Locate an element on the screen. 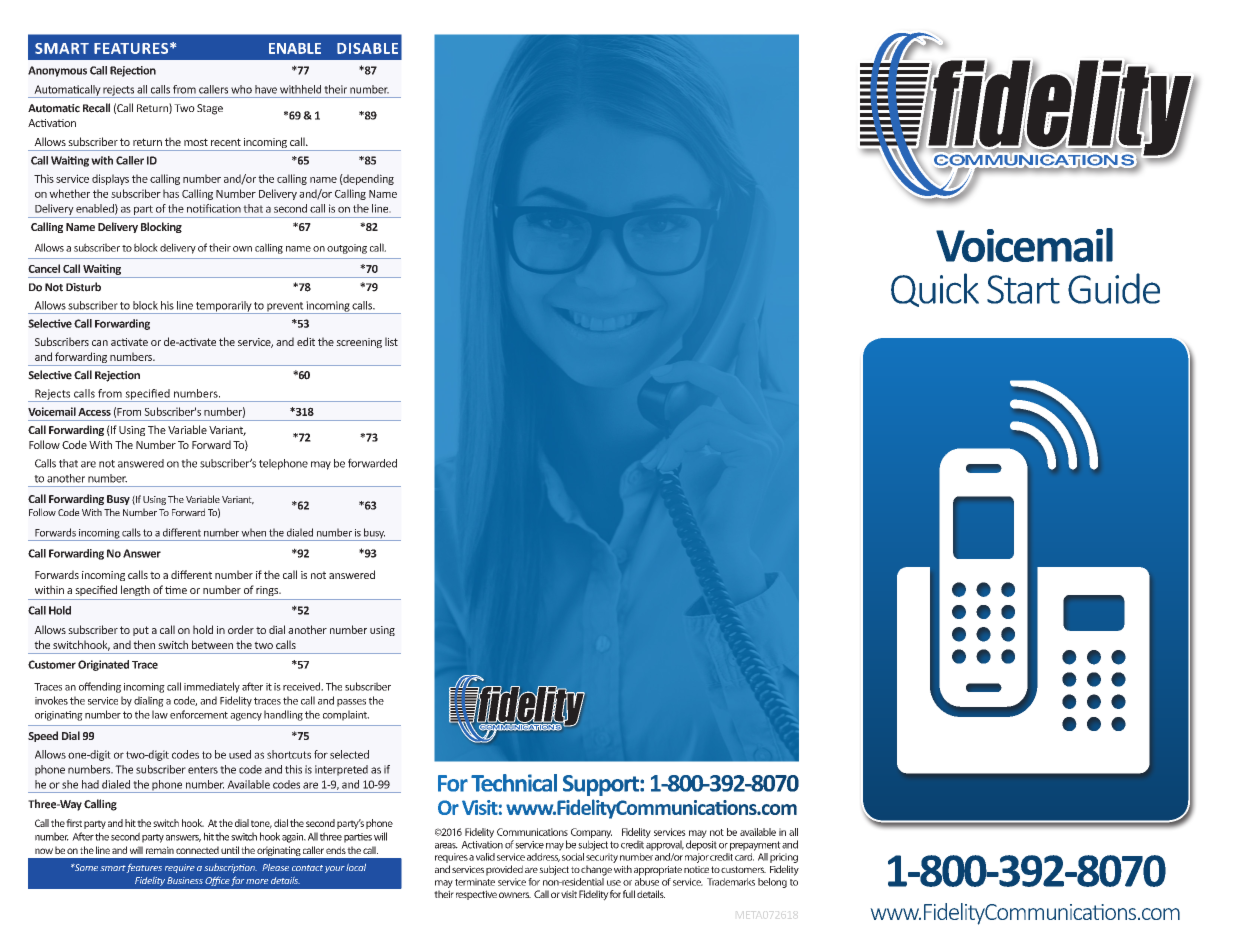  DISABLE is located at coordinates (367, 48).
